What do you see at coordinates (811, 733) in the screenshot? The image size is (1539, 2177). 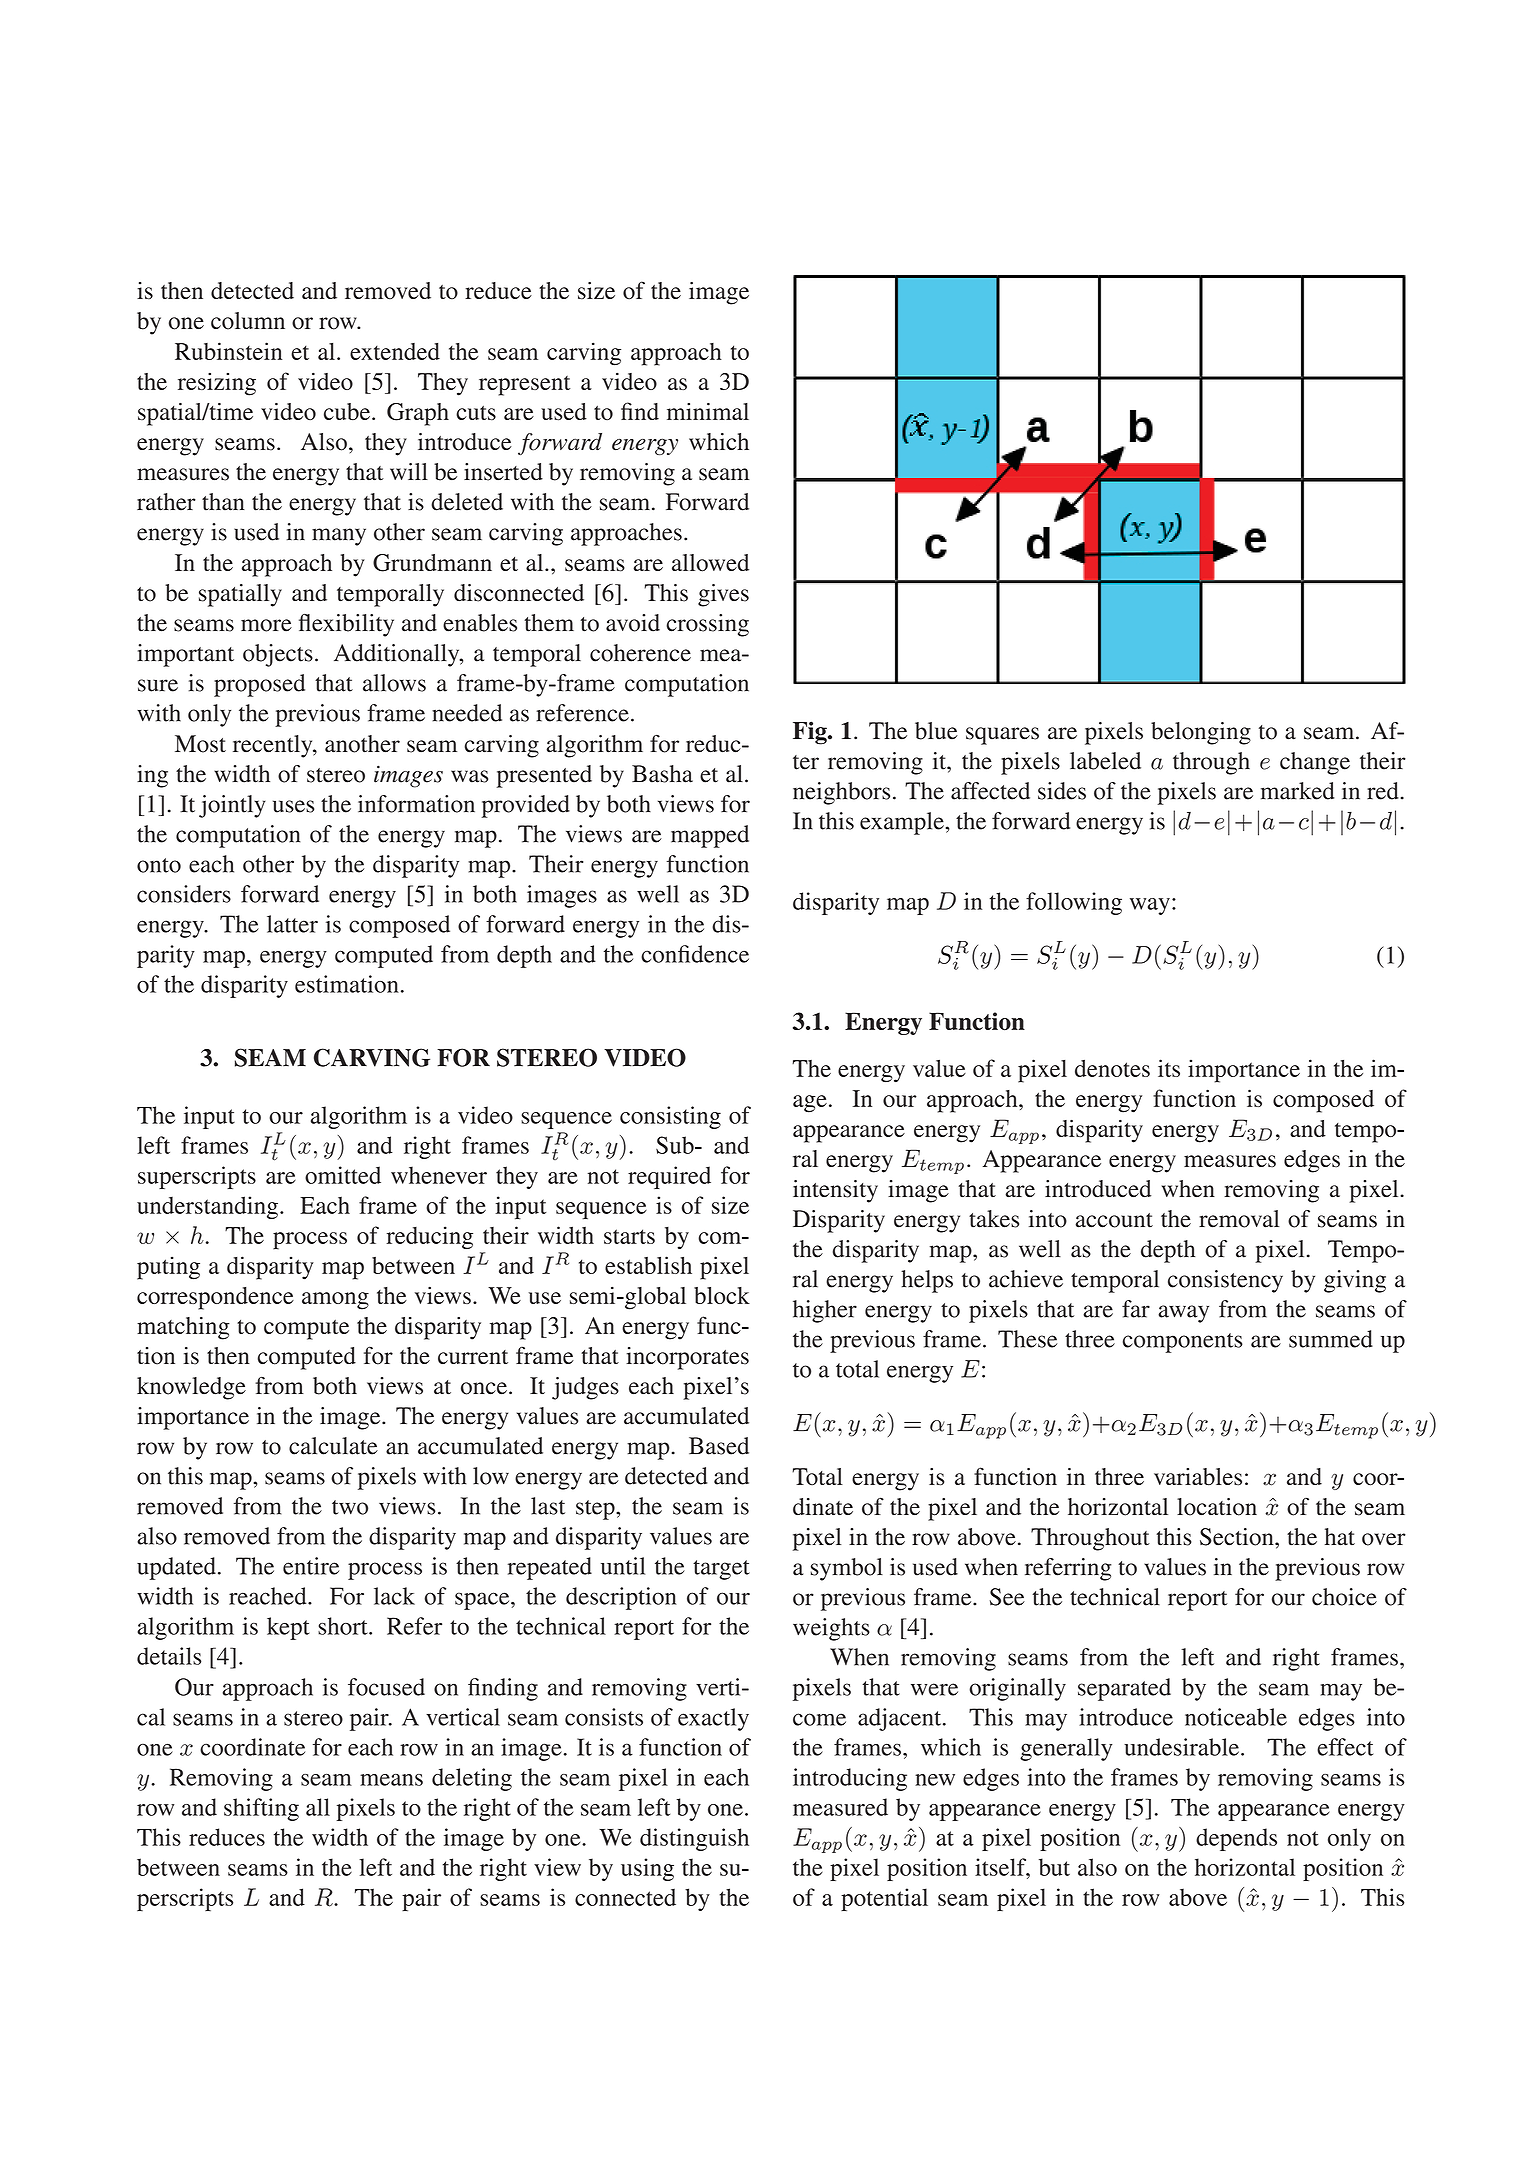 I see `Fig` at bounding box center [811, 733].
